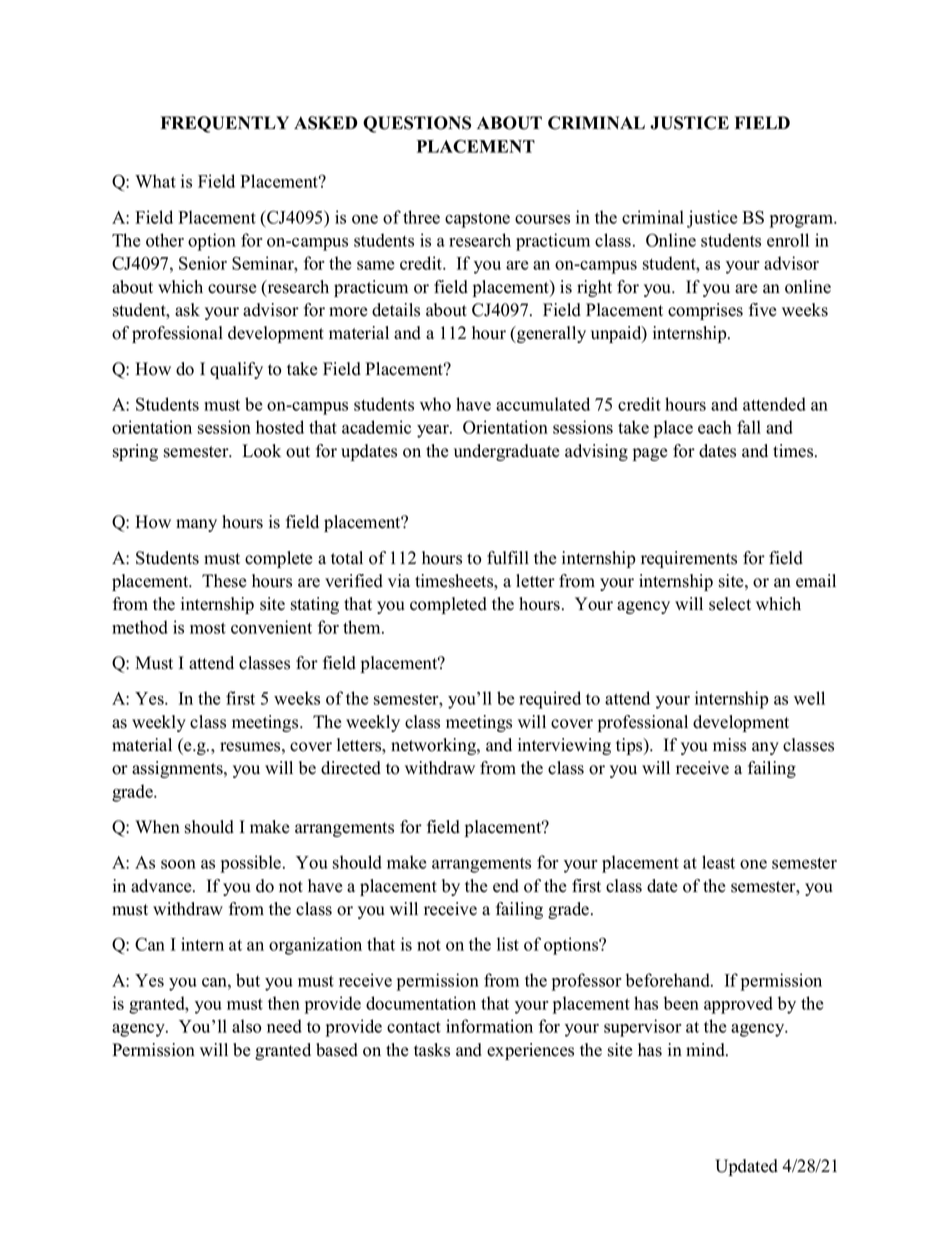 The width and height of the screenshot is (952, 1233). I want to click on FREQUENTLY, so click(225, 124).
